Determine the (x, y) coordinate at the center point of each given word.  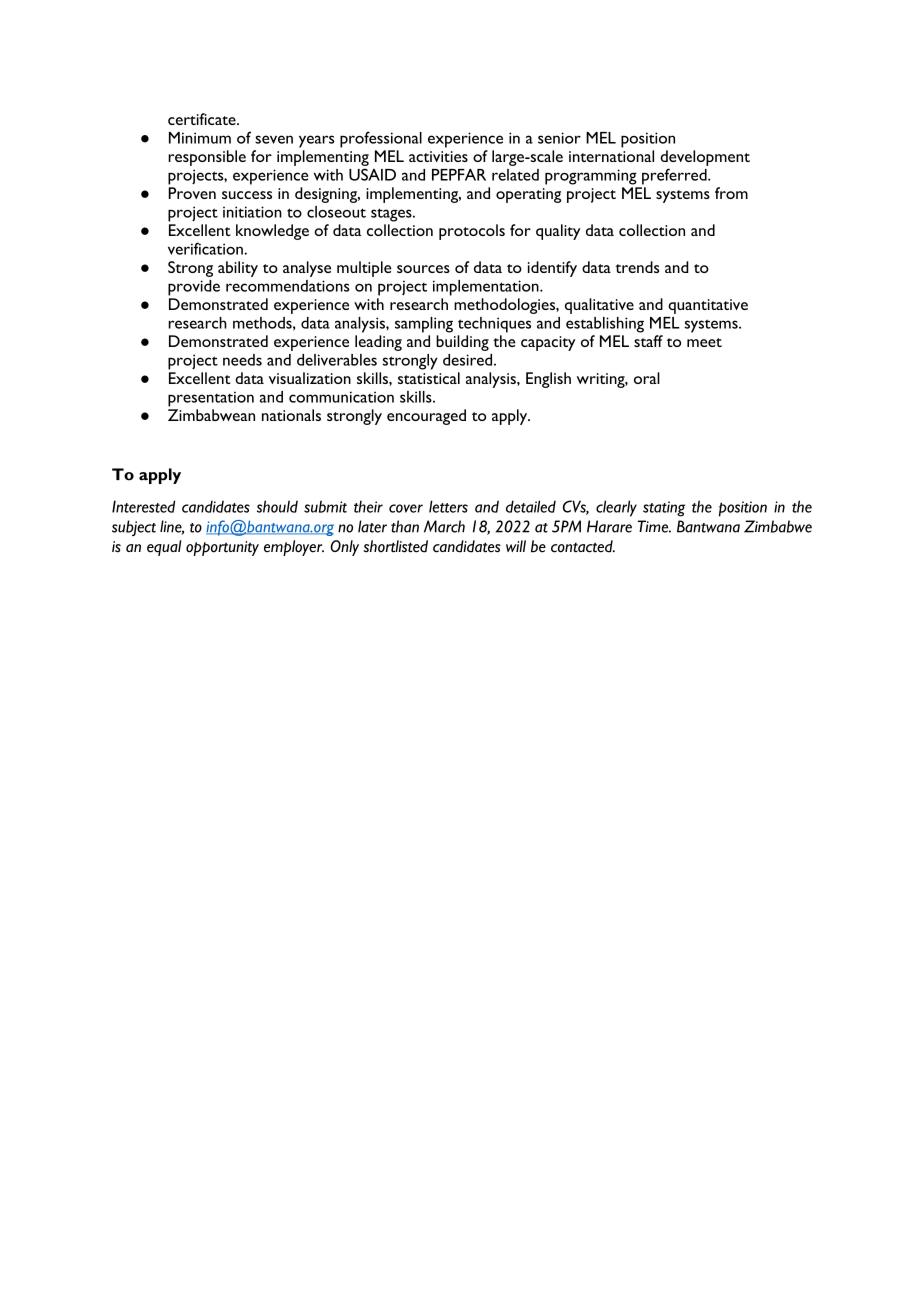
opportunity (222, 548)
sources (423, 269)
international (611, 156)
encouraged (426, 417)
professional (381, 139)
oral (647, 378)
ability (238, 269)
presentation (211, 399)
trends (637, 267)
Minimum (200, 138)
